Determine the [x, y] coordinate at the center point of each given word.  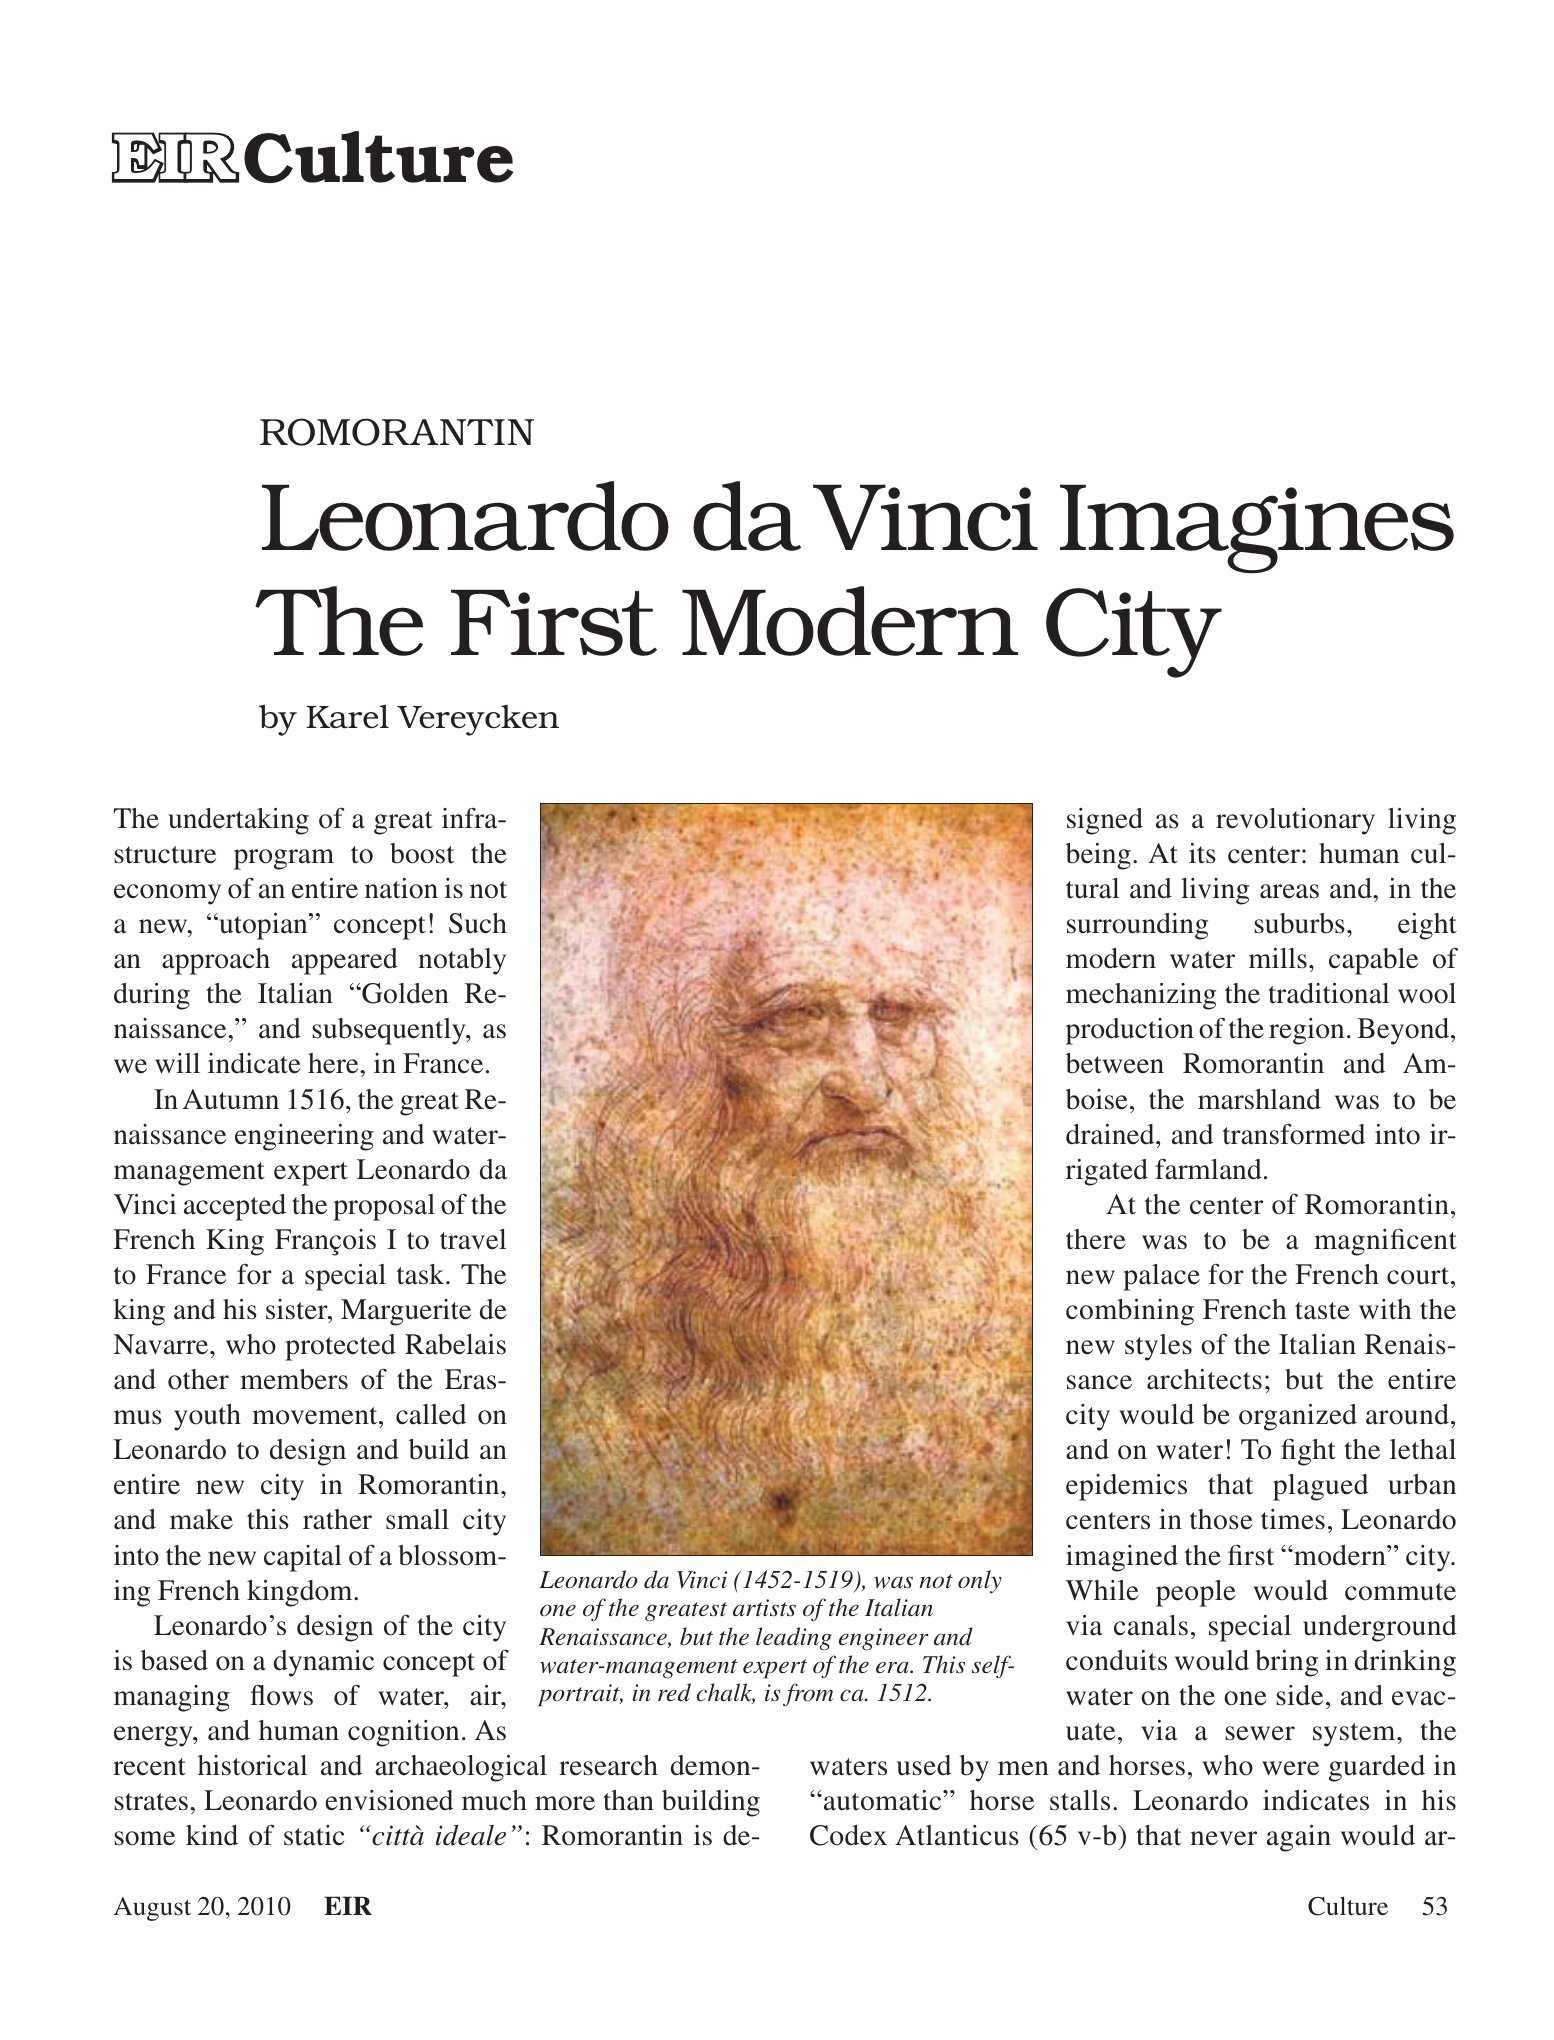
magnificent [1385, 1242]
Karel [347, 717]
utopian [263, 926]
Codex [848, 1835]
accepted [235, 1207]
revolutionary [1295, 821]
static [314, 1835]
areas [1289, 891]
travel [473, 1239]
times [1293, 1519]
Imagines [1257, 529]
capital [303, 1558]
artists [764, 1608]
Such [478, 923]
